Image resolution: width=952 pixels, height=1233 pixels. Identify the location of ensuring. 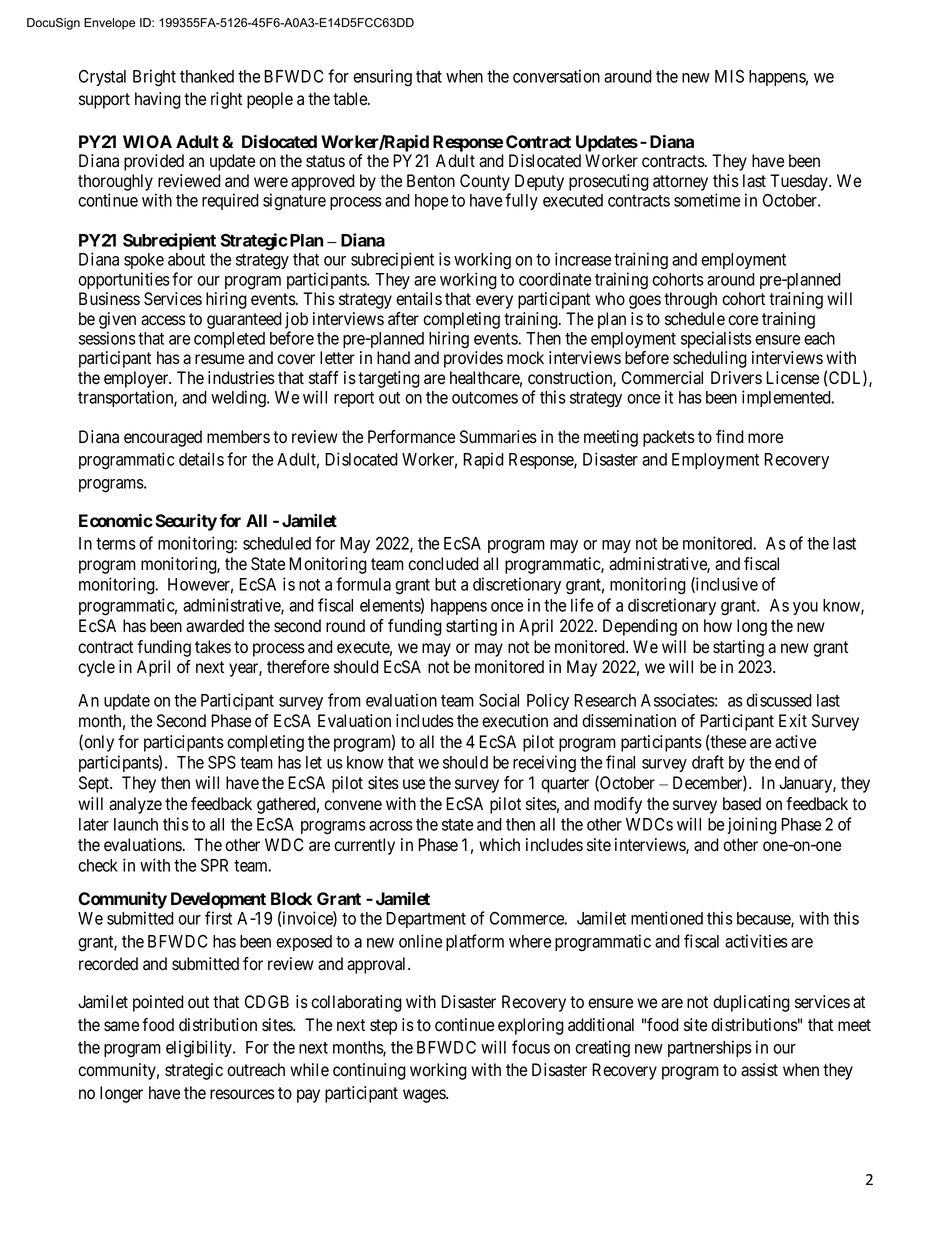
(382, 78).
